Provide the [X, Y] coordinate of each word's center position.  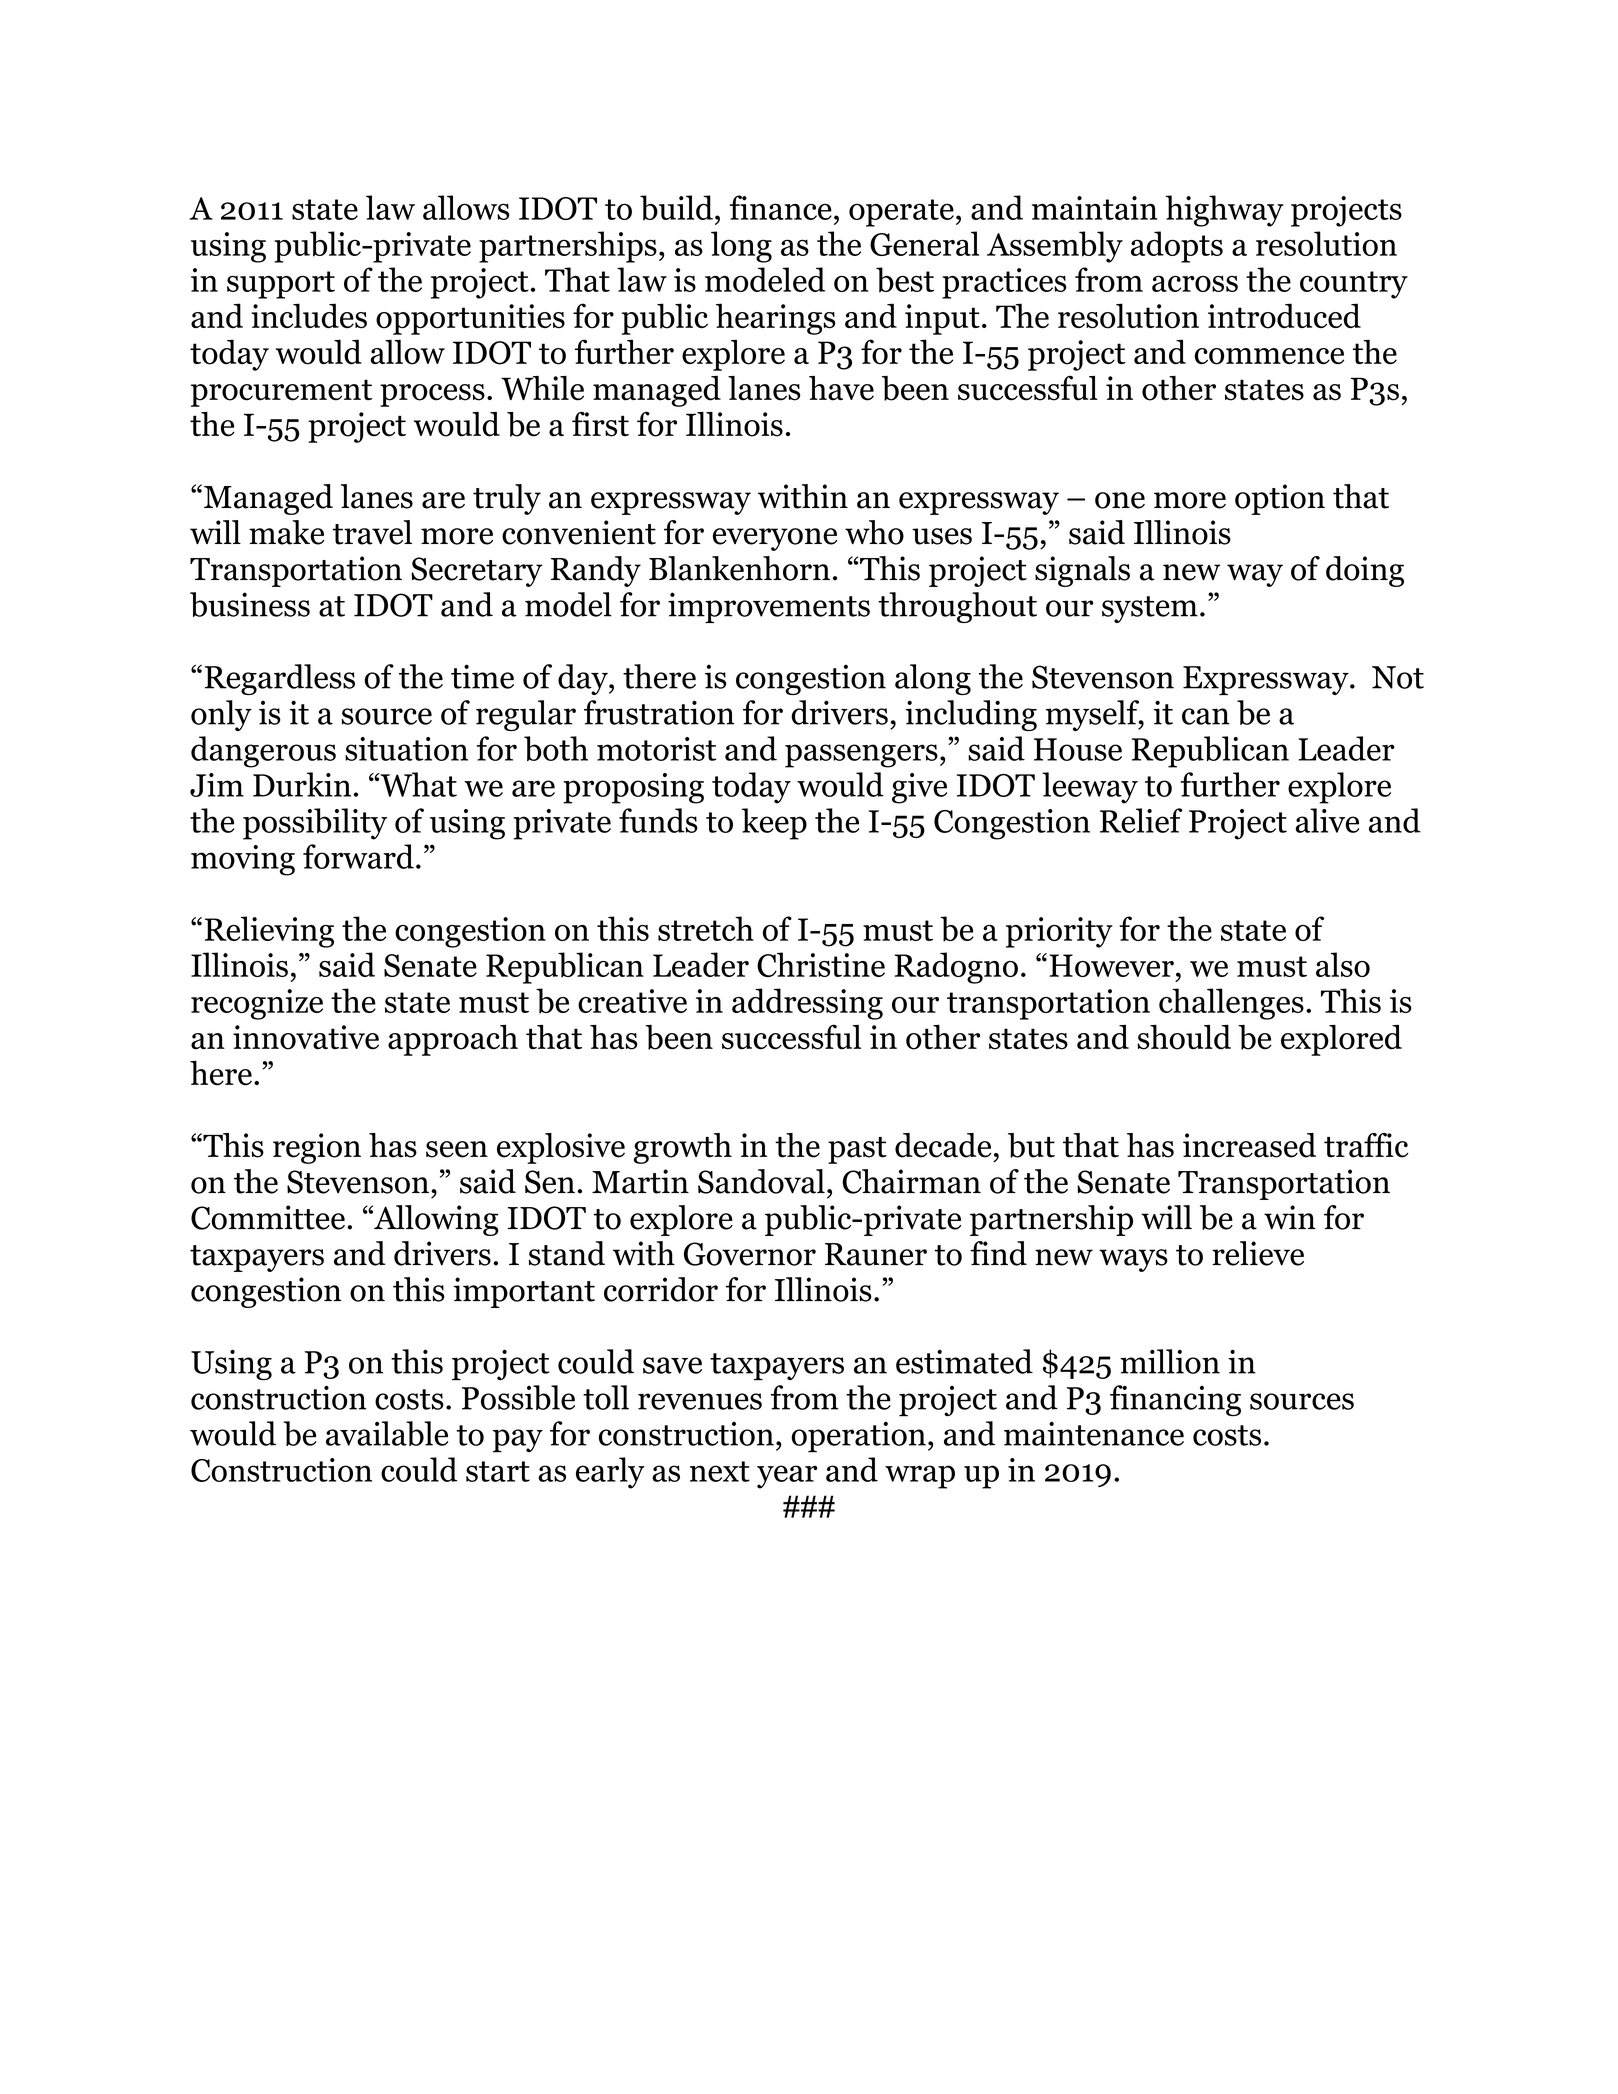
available [387, 1433]
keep [774, 824]
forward [358, 856]
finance [781, 207]
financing [1175, 1401]
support [281, 285]
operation [858, 1437]
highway [1224, 211]
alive [1327, 820]
